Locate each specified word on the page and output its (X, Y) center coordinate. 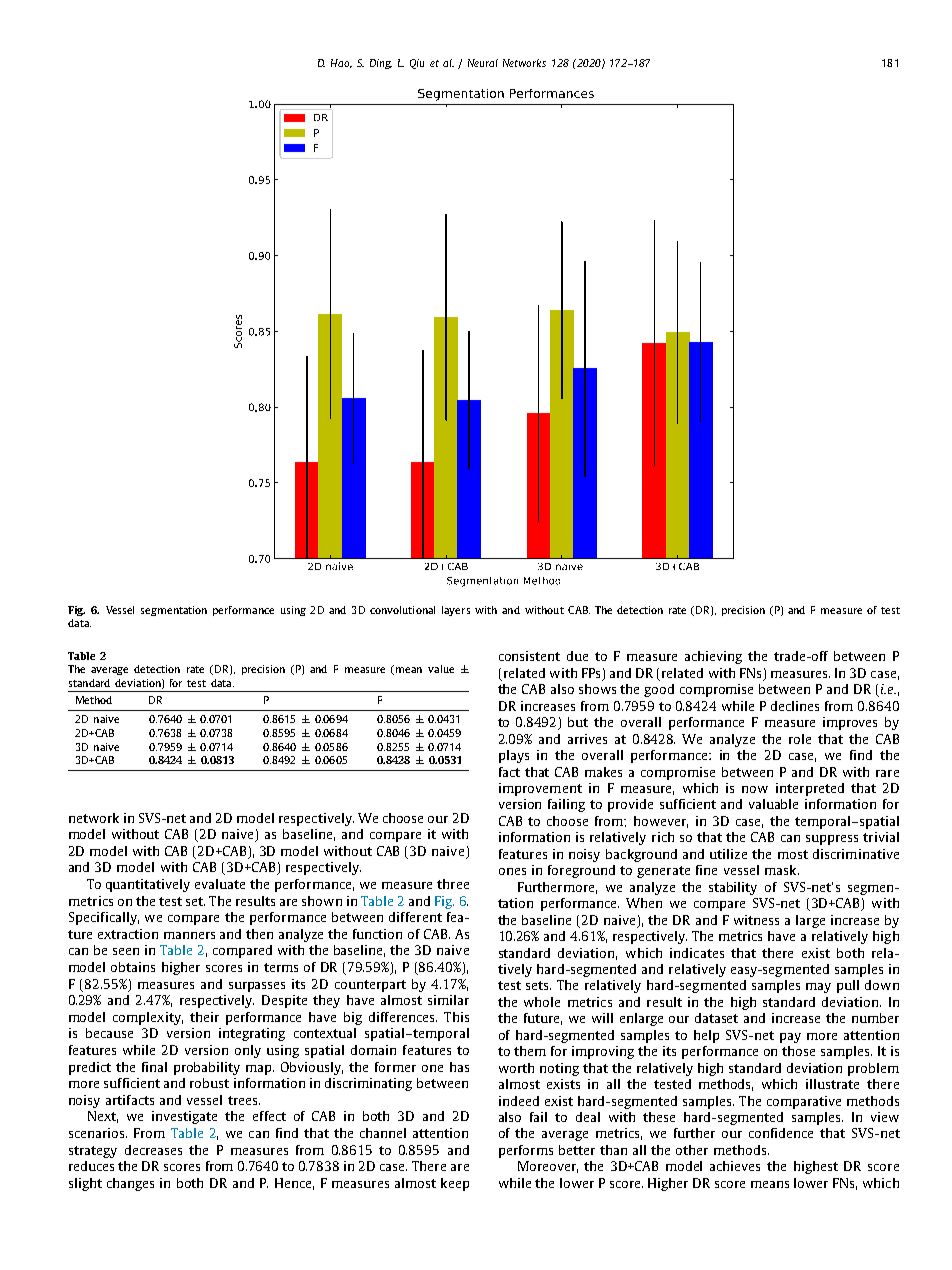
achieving (713, 657)
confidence (781, 1133)
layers (456, 611)
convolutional (402, 610)
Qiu (417, 64)
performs (526, 1151)
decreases (153, 1150)
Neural (483, 63)
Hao (341, 63)
